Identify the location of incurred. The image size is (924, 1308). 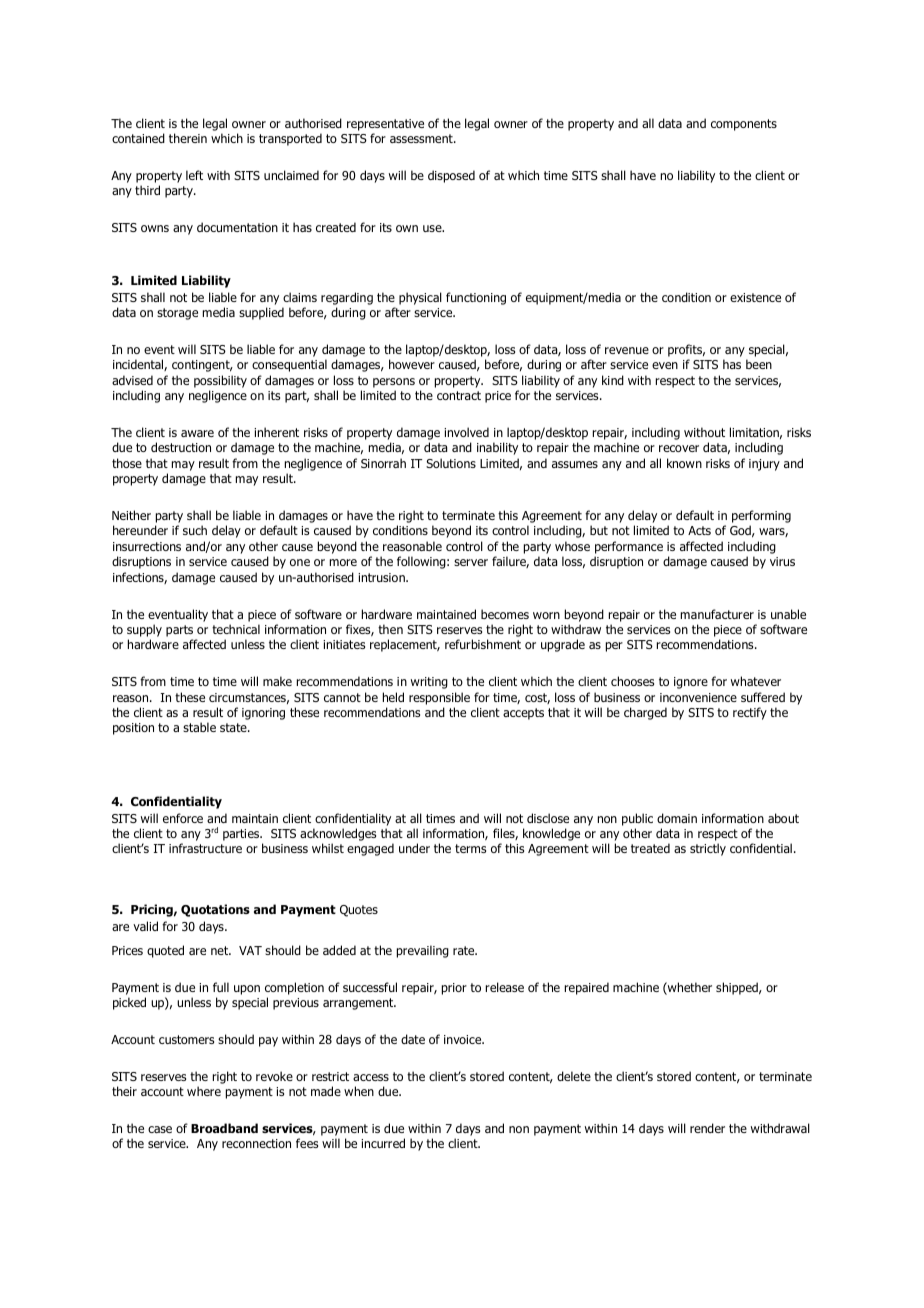
(383, 1143).
